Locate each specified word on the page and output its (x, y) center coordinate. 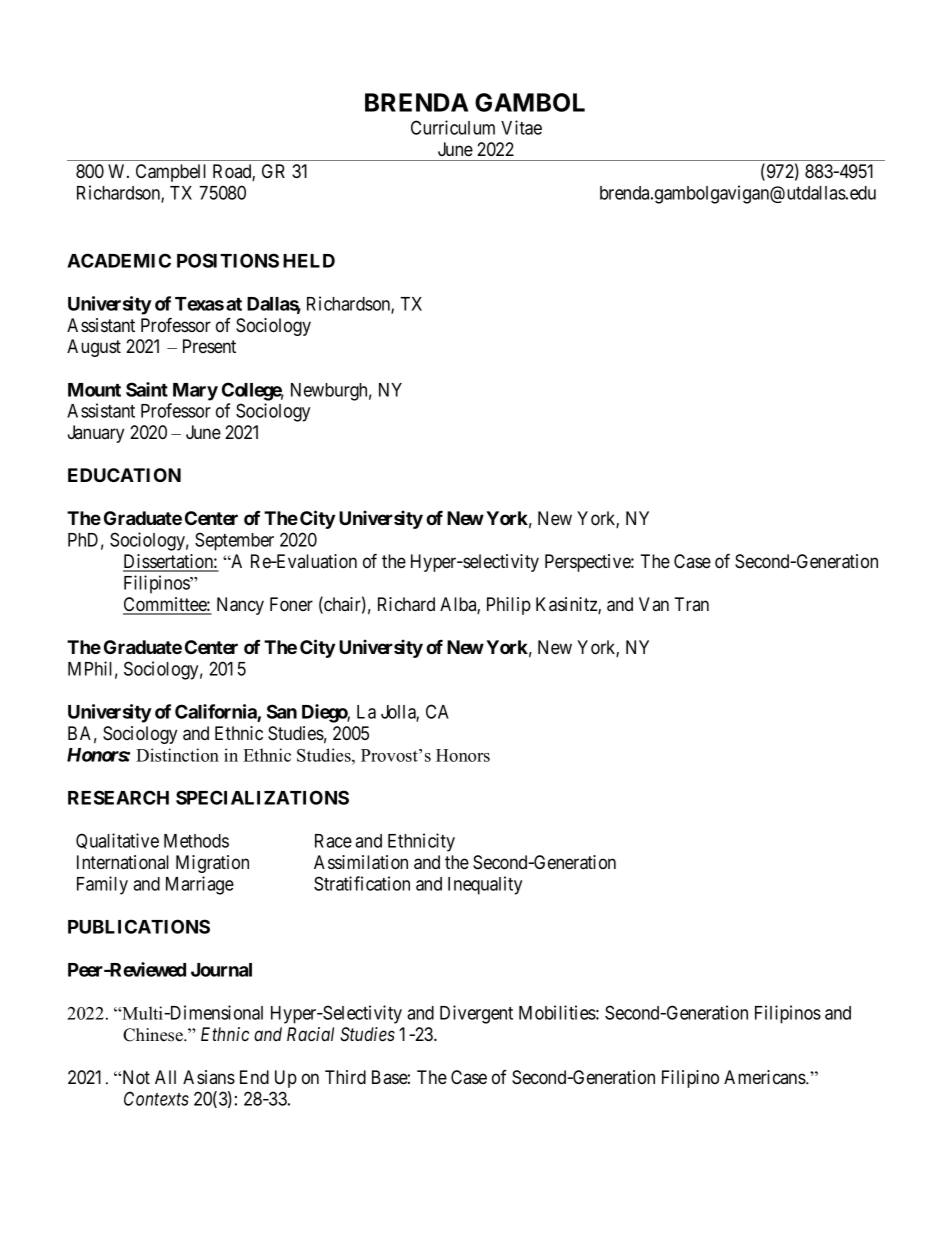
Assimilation (361, 862)
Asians (209, 1077)
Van (654, 604)
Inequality (485, 885)
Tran (691, 604)
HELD (309, 261)
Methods (196, 841)
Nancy (240, 606)
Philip (509, 606)
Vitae (521, 127)
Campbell (171, 173)
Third (345, 1077)
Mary (195, 392)
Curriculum (453, 127)
